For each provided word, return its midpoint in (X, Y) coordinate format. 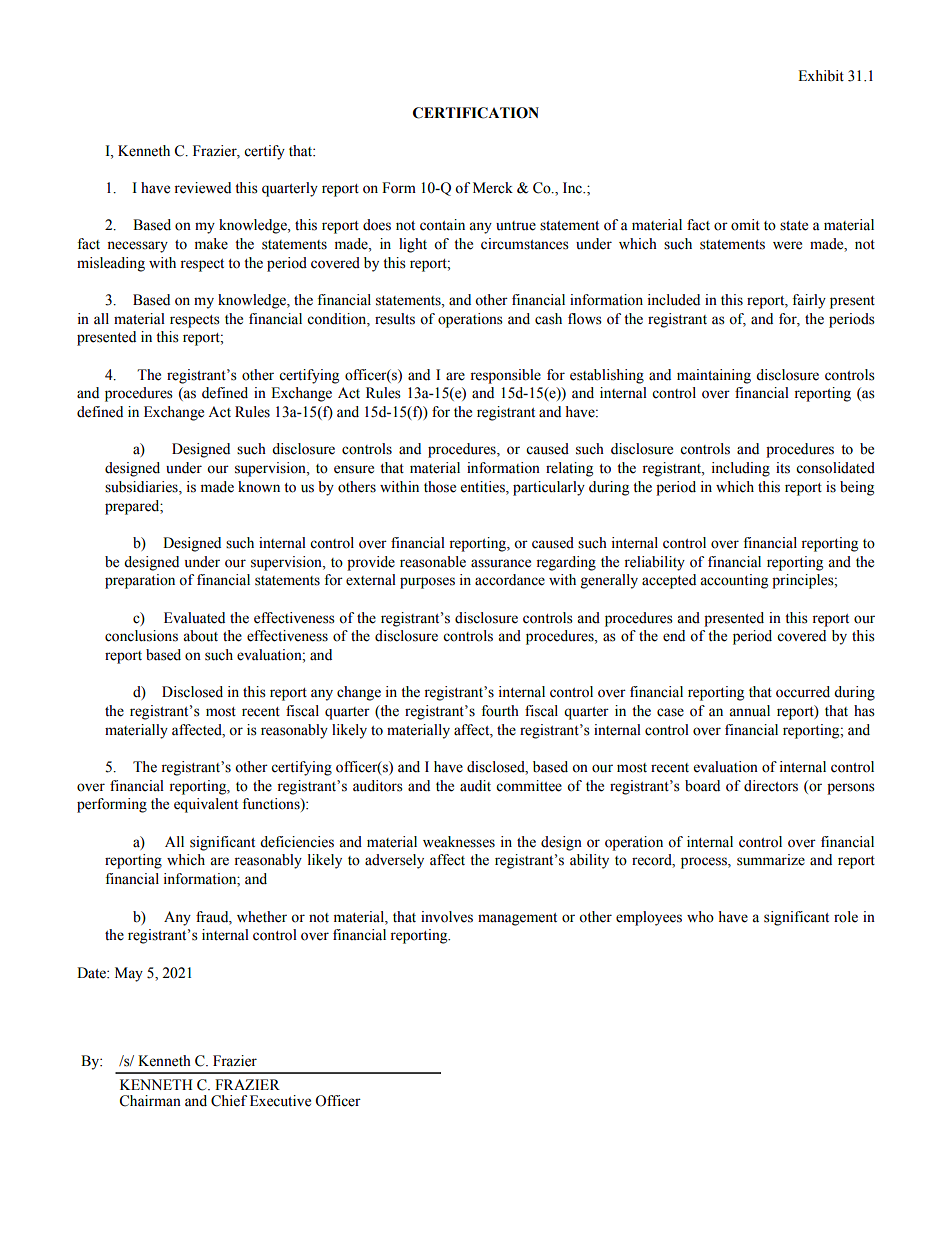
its (783, 468)
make (211, 244)
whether (262, 917)
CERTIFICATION (476, 113)
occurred (803, 692)
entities (484, 488)
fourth (500, 711)
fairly (809, 301)
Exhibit (821, 76)
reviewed (202, 188)
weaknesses (459, 842)
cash (548, 319)
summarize (771, 860)
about (200, 636)
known (259, 487)
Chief (229, 1101)
